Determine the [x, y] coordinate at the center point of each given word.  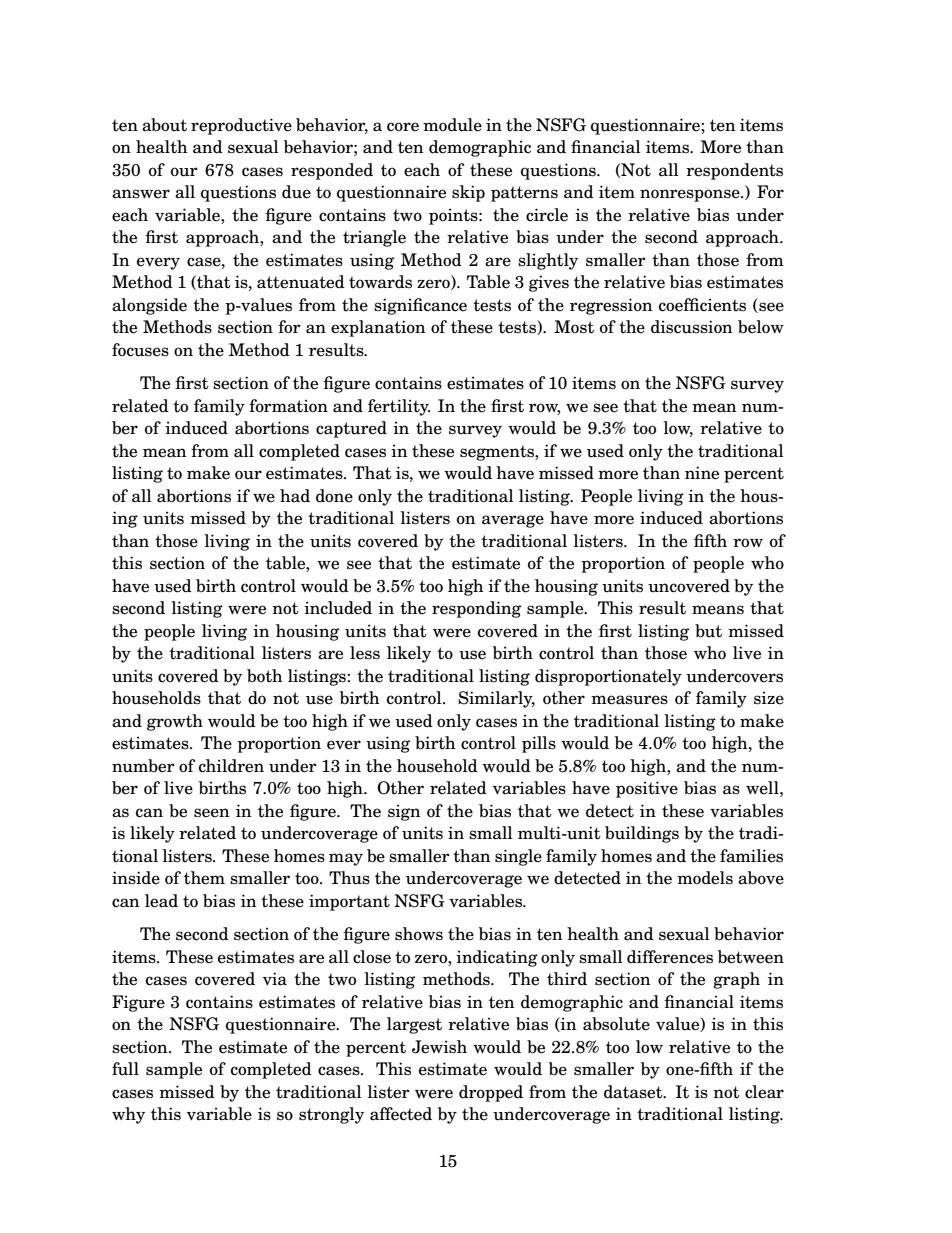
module [452, 125]
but [708, 631]
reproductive [241, 126]
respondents [734, 171]
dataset [634, 1092]
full [125, 1069]
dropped [491, 1093]
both [265, 676]
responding [476, 609]
